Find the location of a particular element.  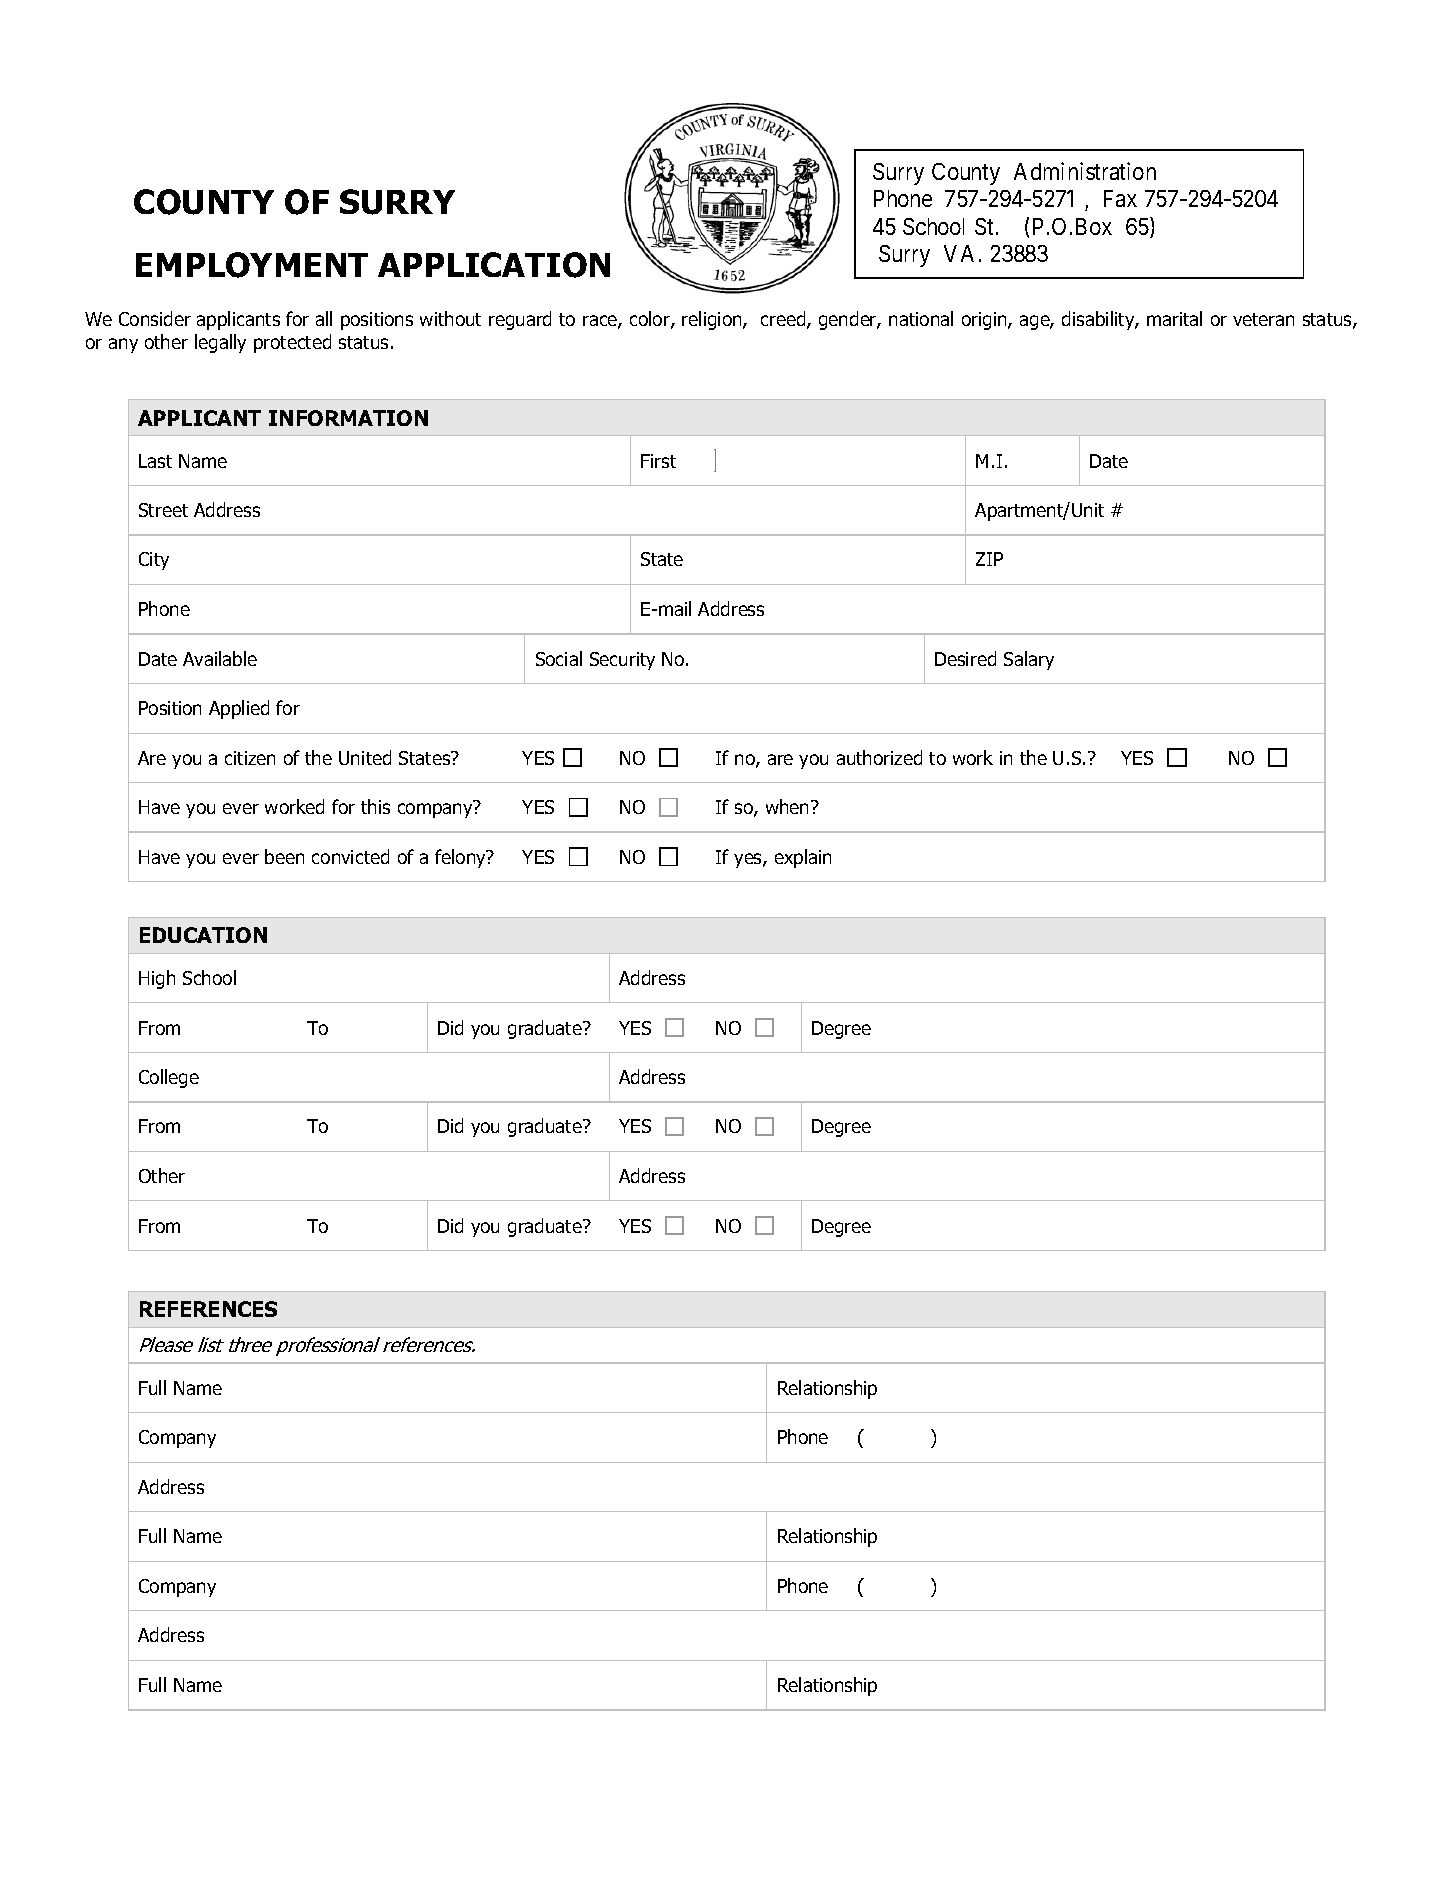

Fax is located at coordinates (1120, 198).
